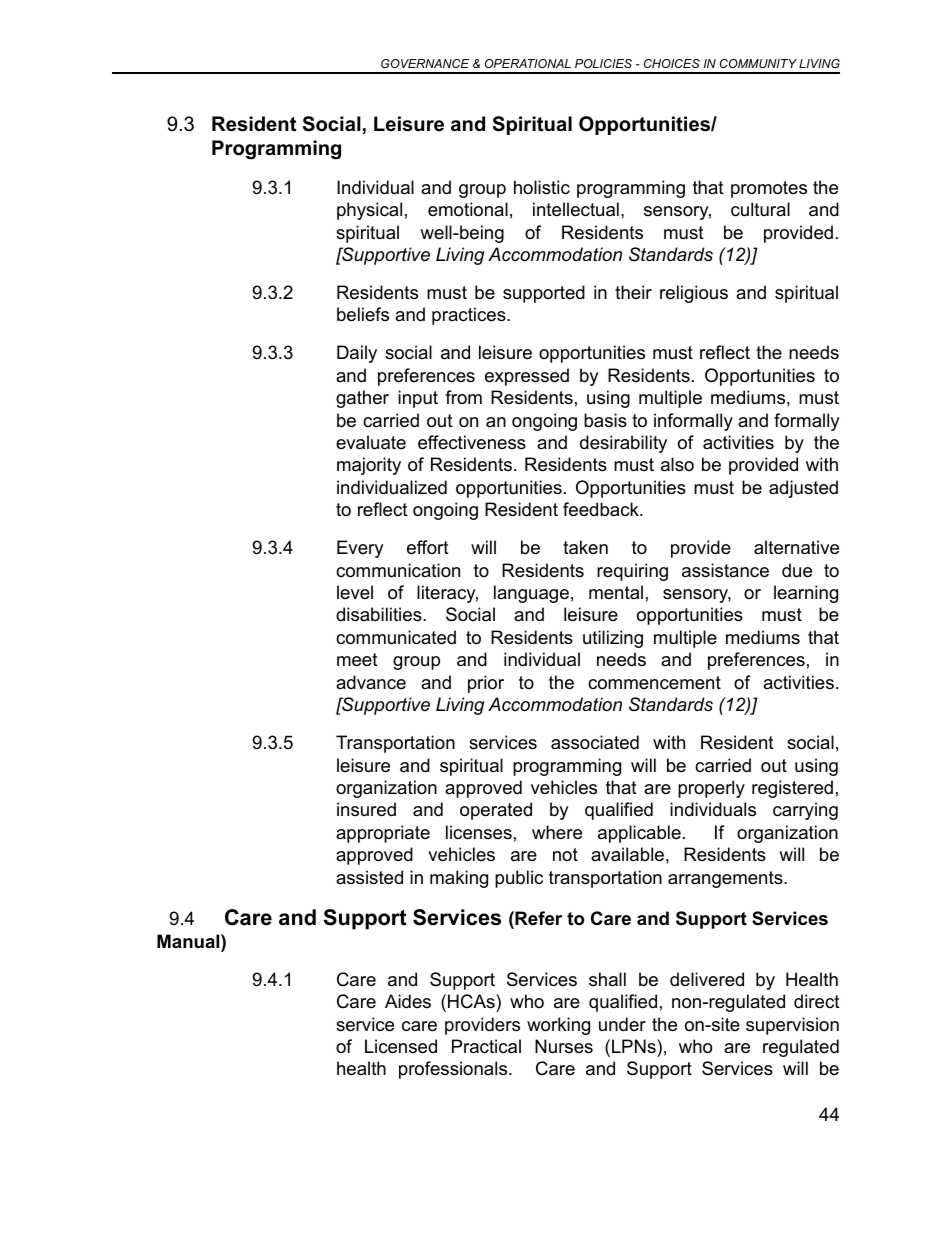  What do you see at coordinates (363, 314) in the page?
I see `beliefs` at bounding box center [363, 314].
